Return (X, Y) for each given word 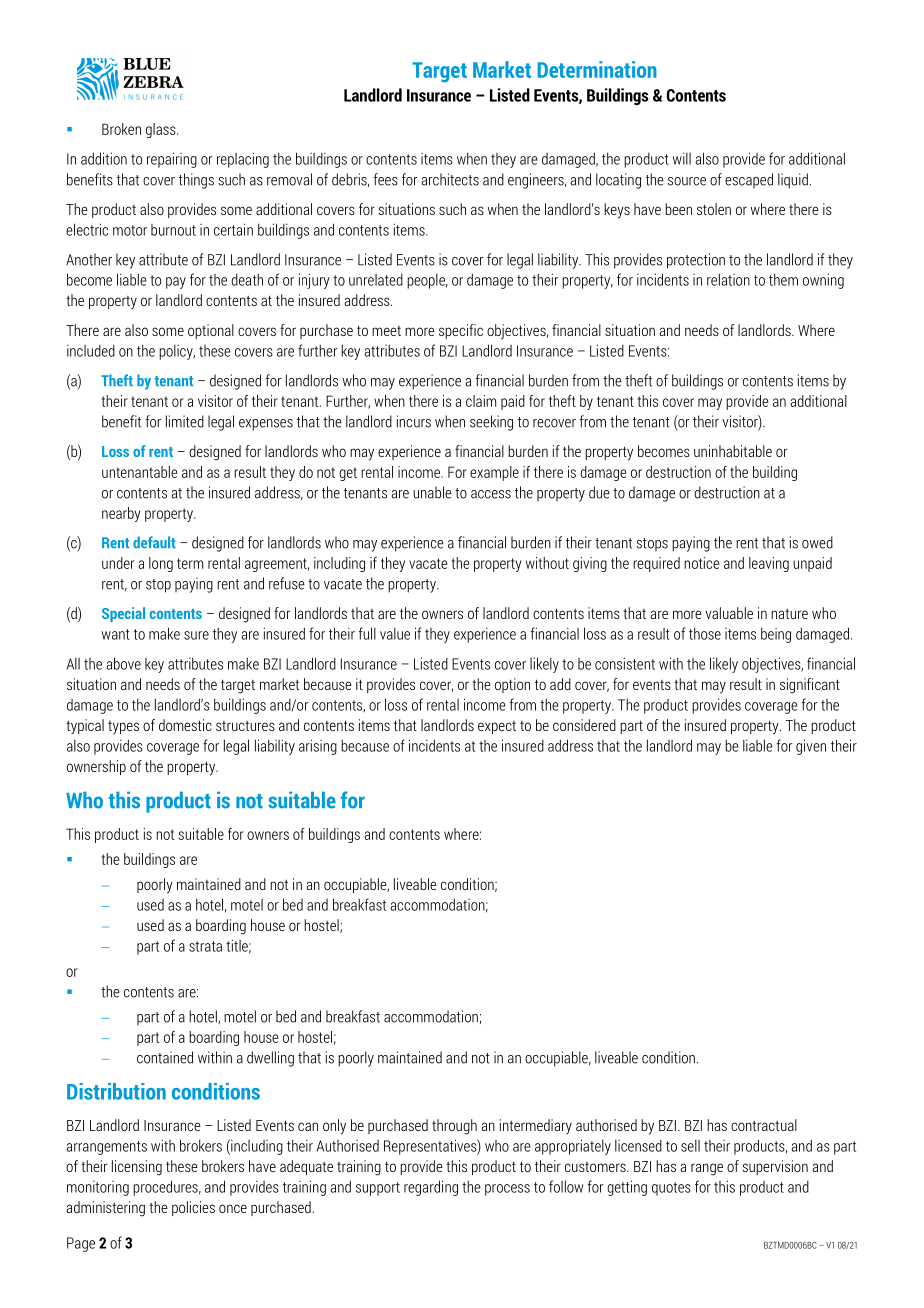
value (395, 634)
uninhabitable (733, 451)
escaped (749, 180)
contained (165, 1057)
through (454, 1127)
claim (481, 401)
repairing (172, 160)
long (161, 564)
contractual (764, 1125)
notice (702, 563)
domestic (185, 725)
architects (450, 179)
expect (497, 727)
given (811, 747)
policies (193, 1208)
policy (177, 352)
